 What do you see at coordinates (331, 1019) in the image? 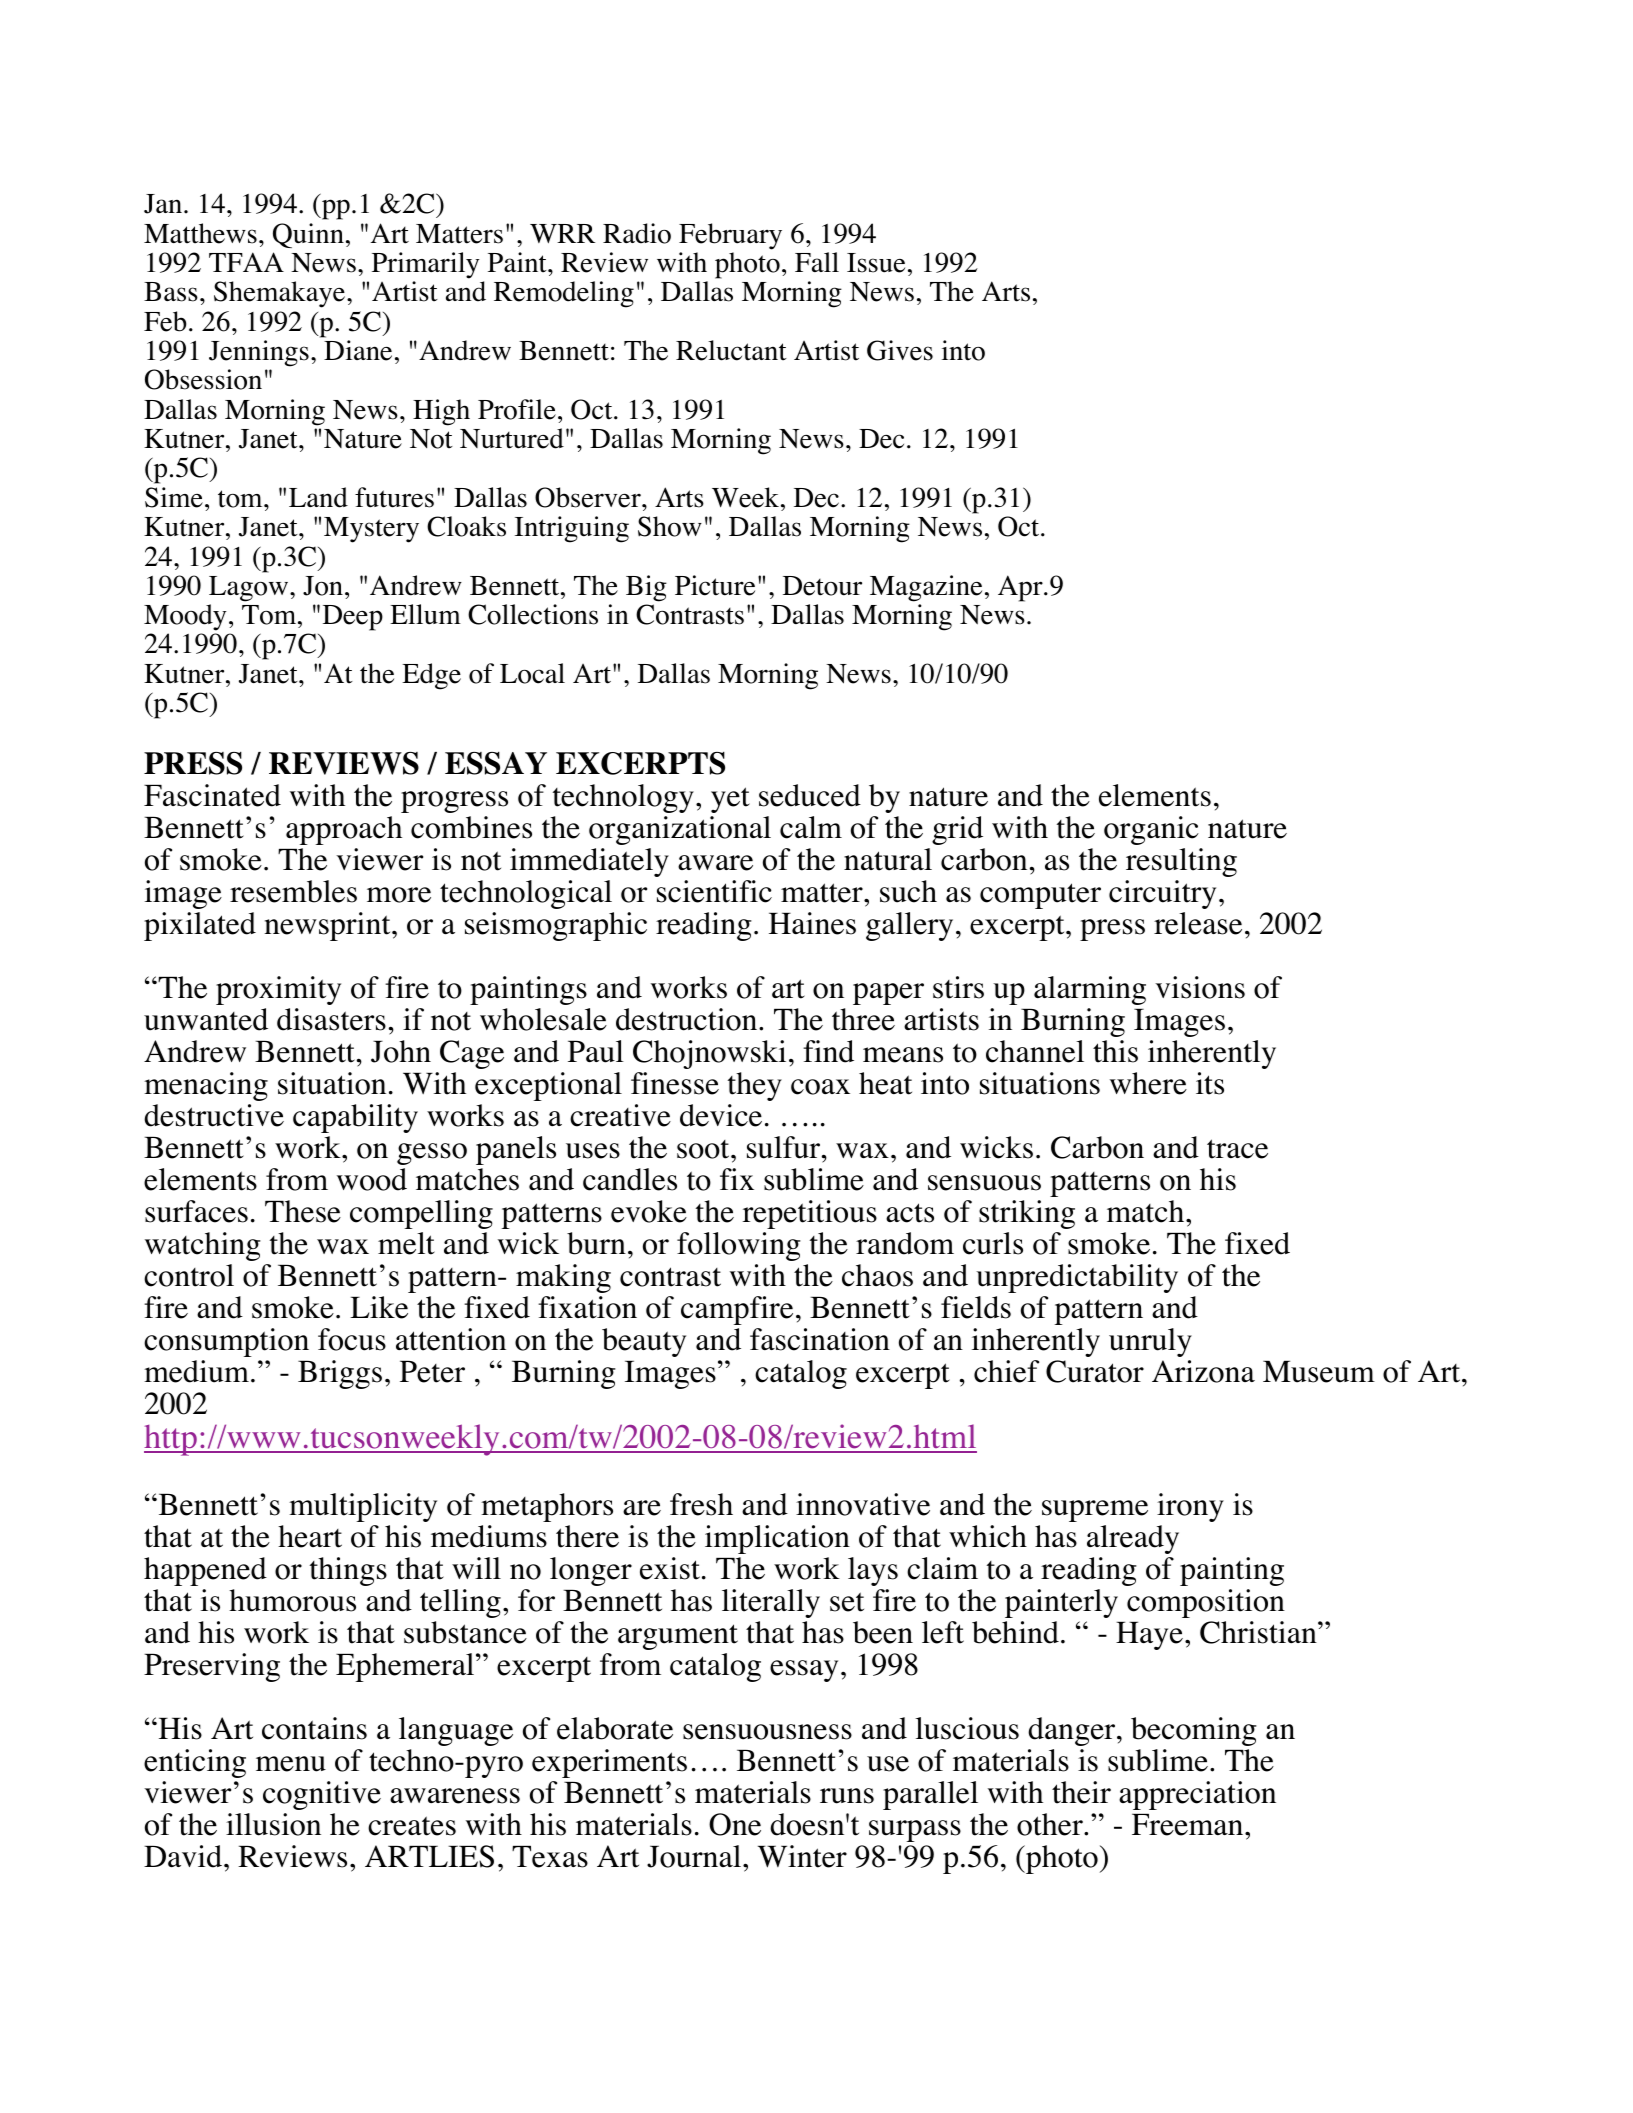
I see `disasters` at bounding box center [331, 1019].
